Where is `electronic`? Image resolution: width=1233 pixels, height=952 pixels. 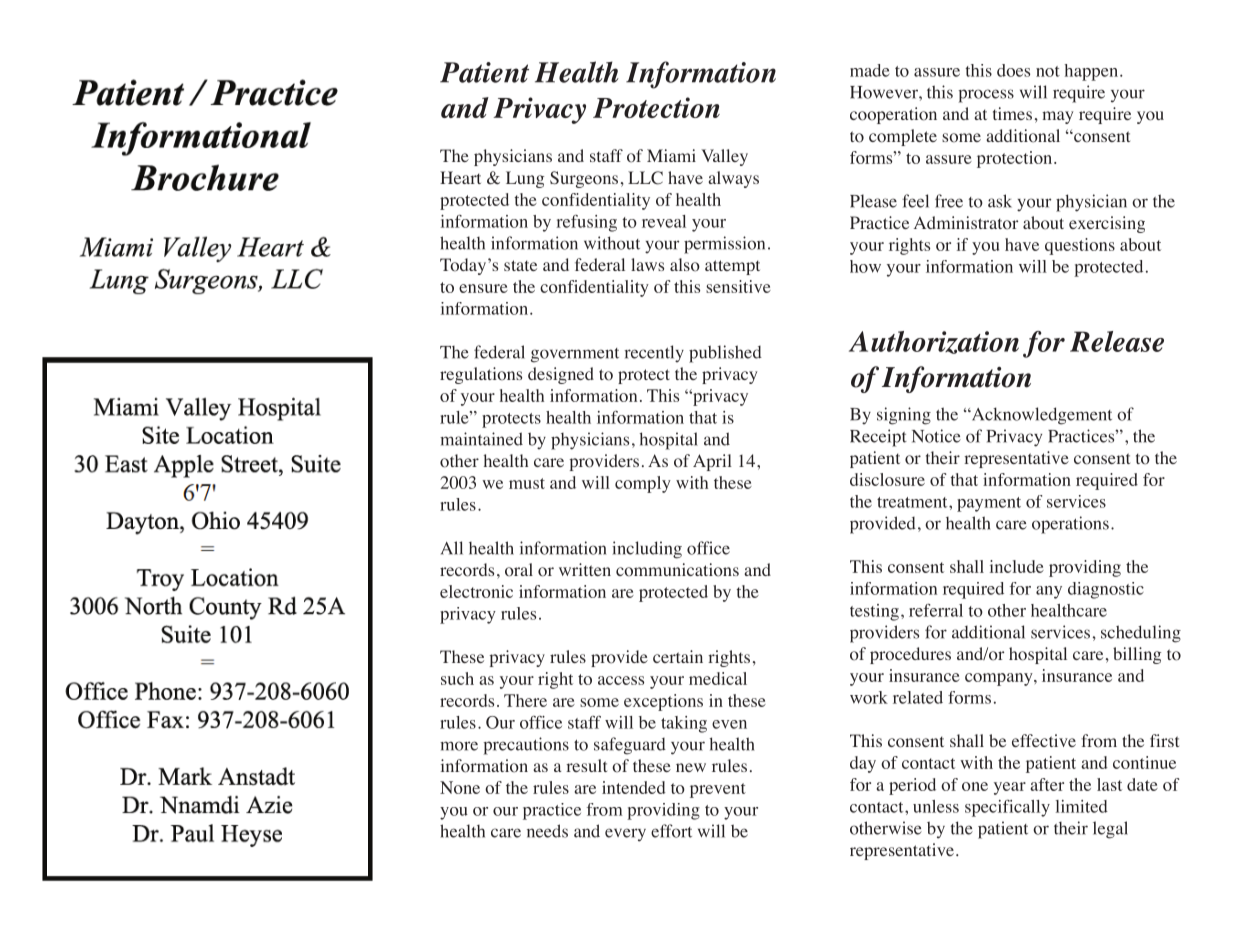 electronic is located at coordinates (476, 591).
